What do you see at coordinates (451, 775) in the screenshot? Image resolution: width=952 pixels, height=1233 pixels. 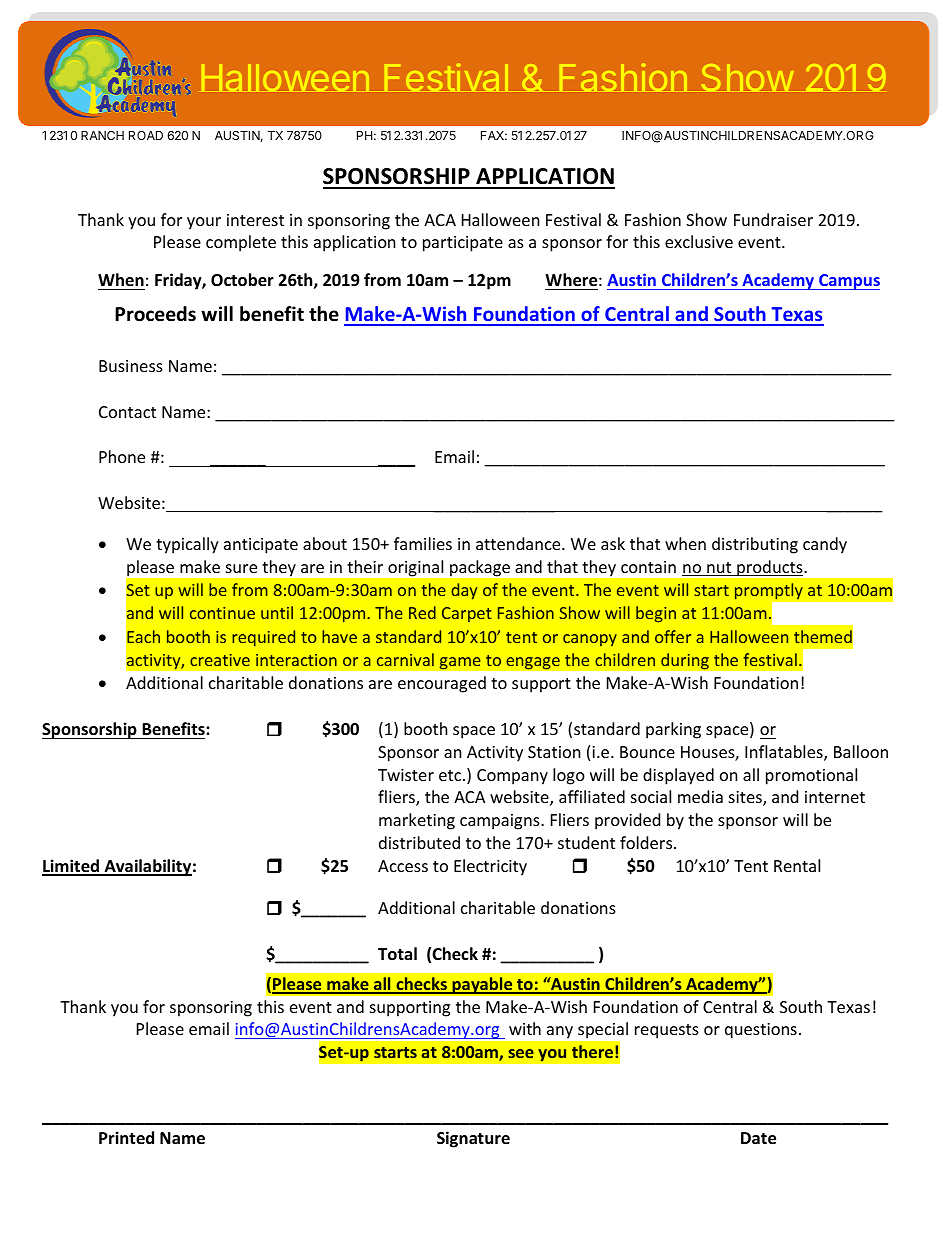 I see `etc` at bounding box center [451, 775].
